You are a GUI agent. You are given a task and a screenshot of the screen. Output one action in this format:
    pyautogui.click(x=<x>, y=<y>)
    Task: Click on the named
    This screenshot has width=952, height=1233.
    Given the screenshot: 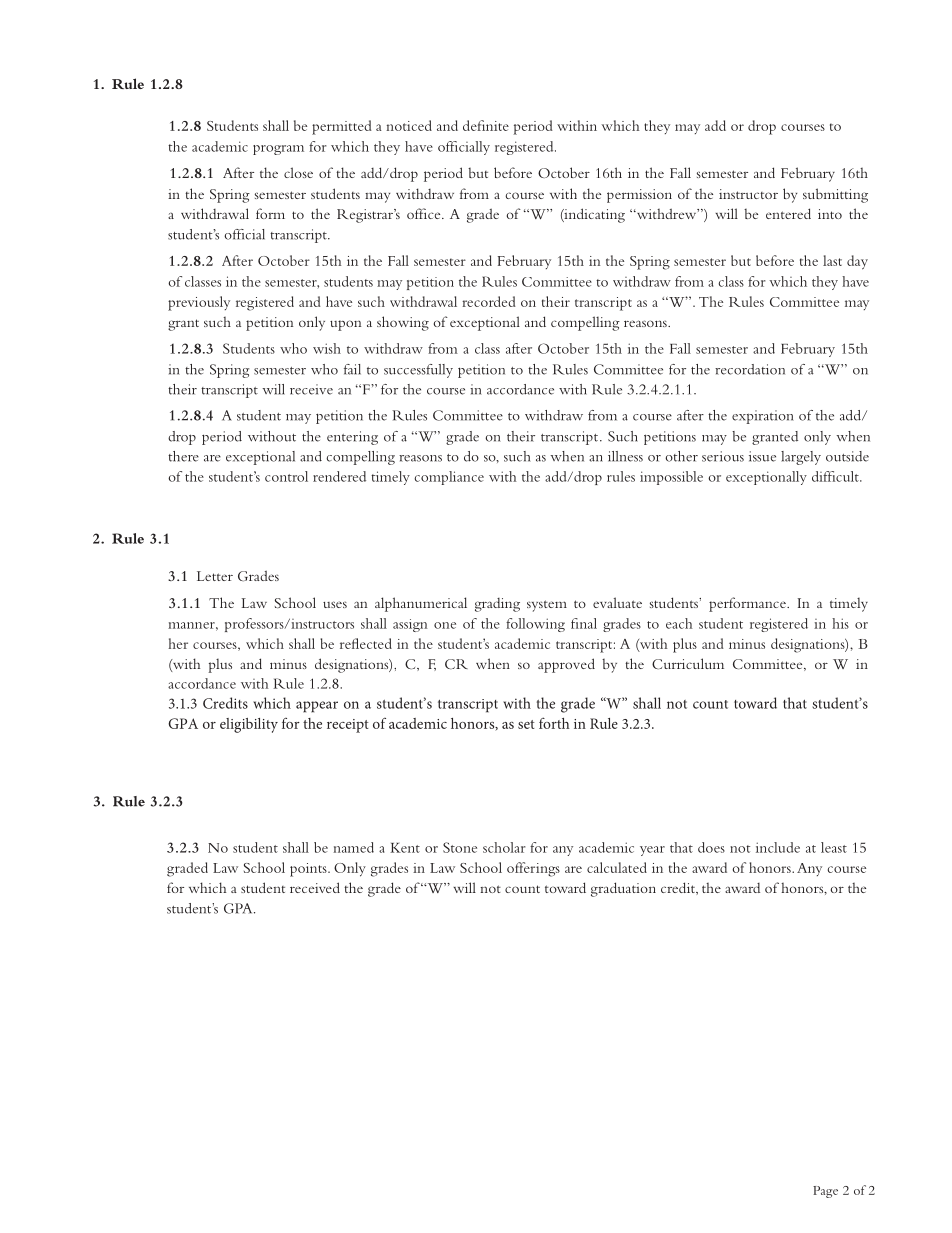 What is the action you would take?
    pyautogui.click(x=353, y=847)
